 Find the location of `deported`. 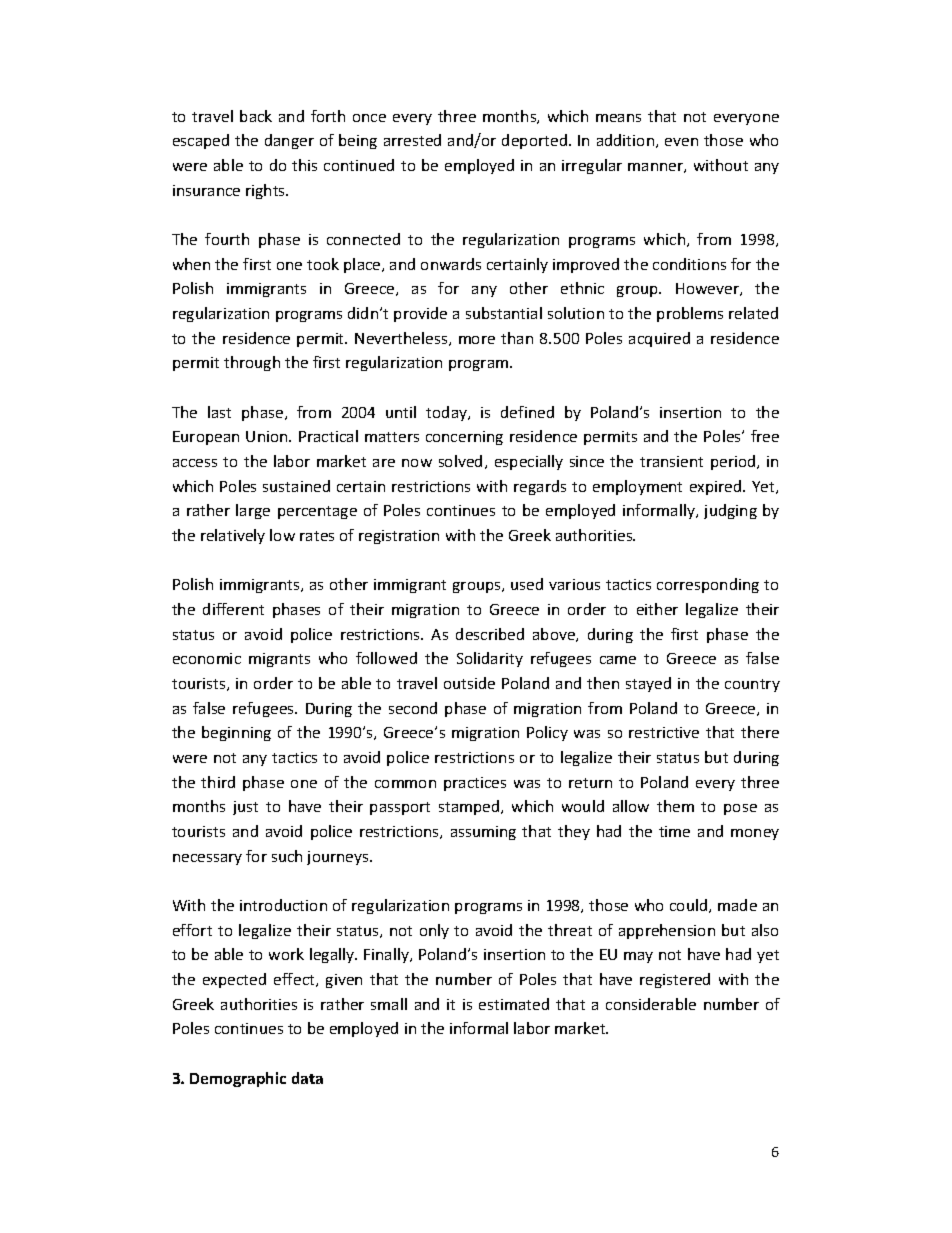

deported is located at coordinates (536, 141).
